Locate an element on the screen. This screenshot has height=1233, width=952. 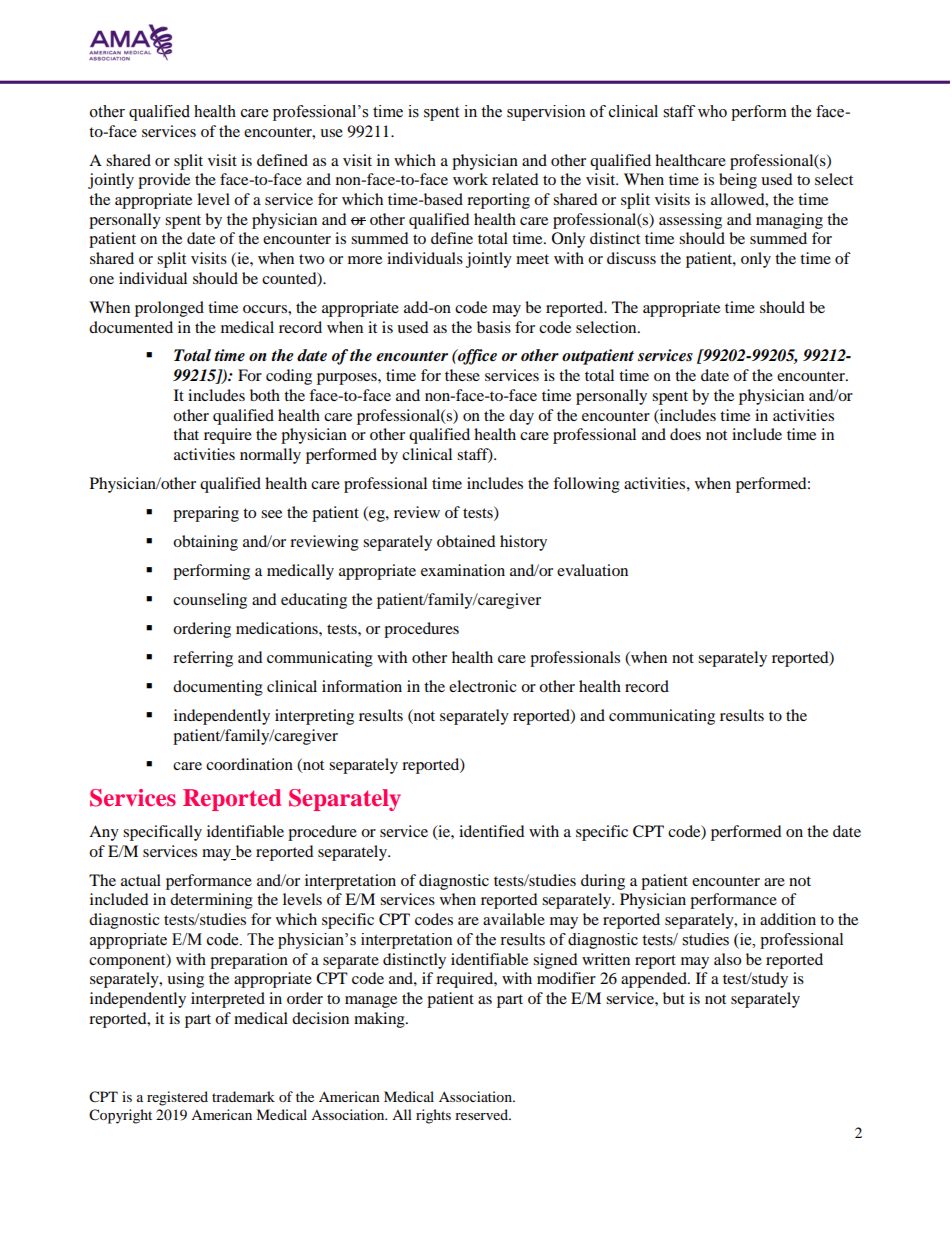
registered is located at coordinates (177, 1098).
